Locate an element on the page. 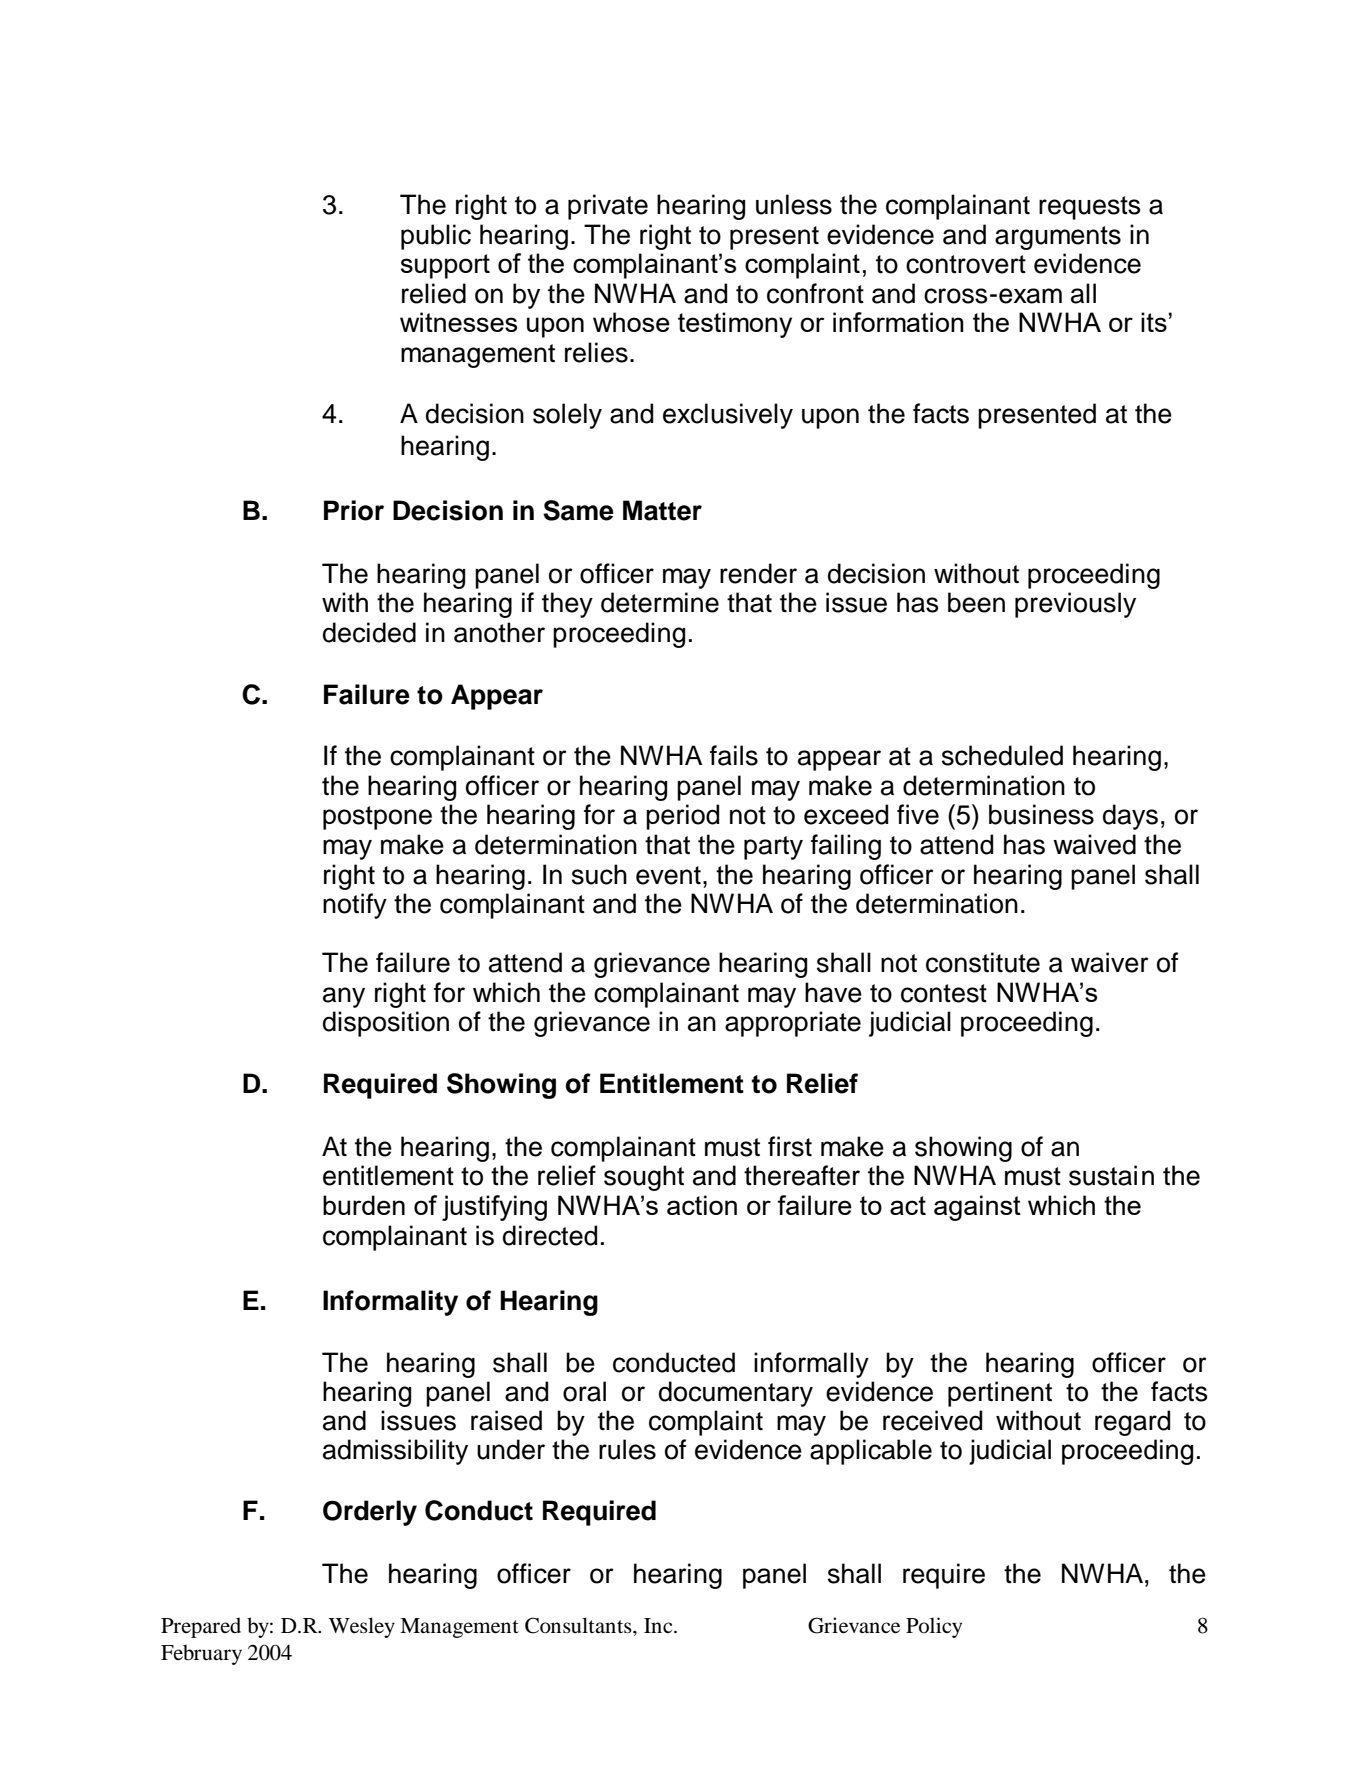 This image has width=1369, height=1772. decided is located at coordinates (369, 632).
